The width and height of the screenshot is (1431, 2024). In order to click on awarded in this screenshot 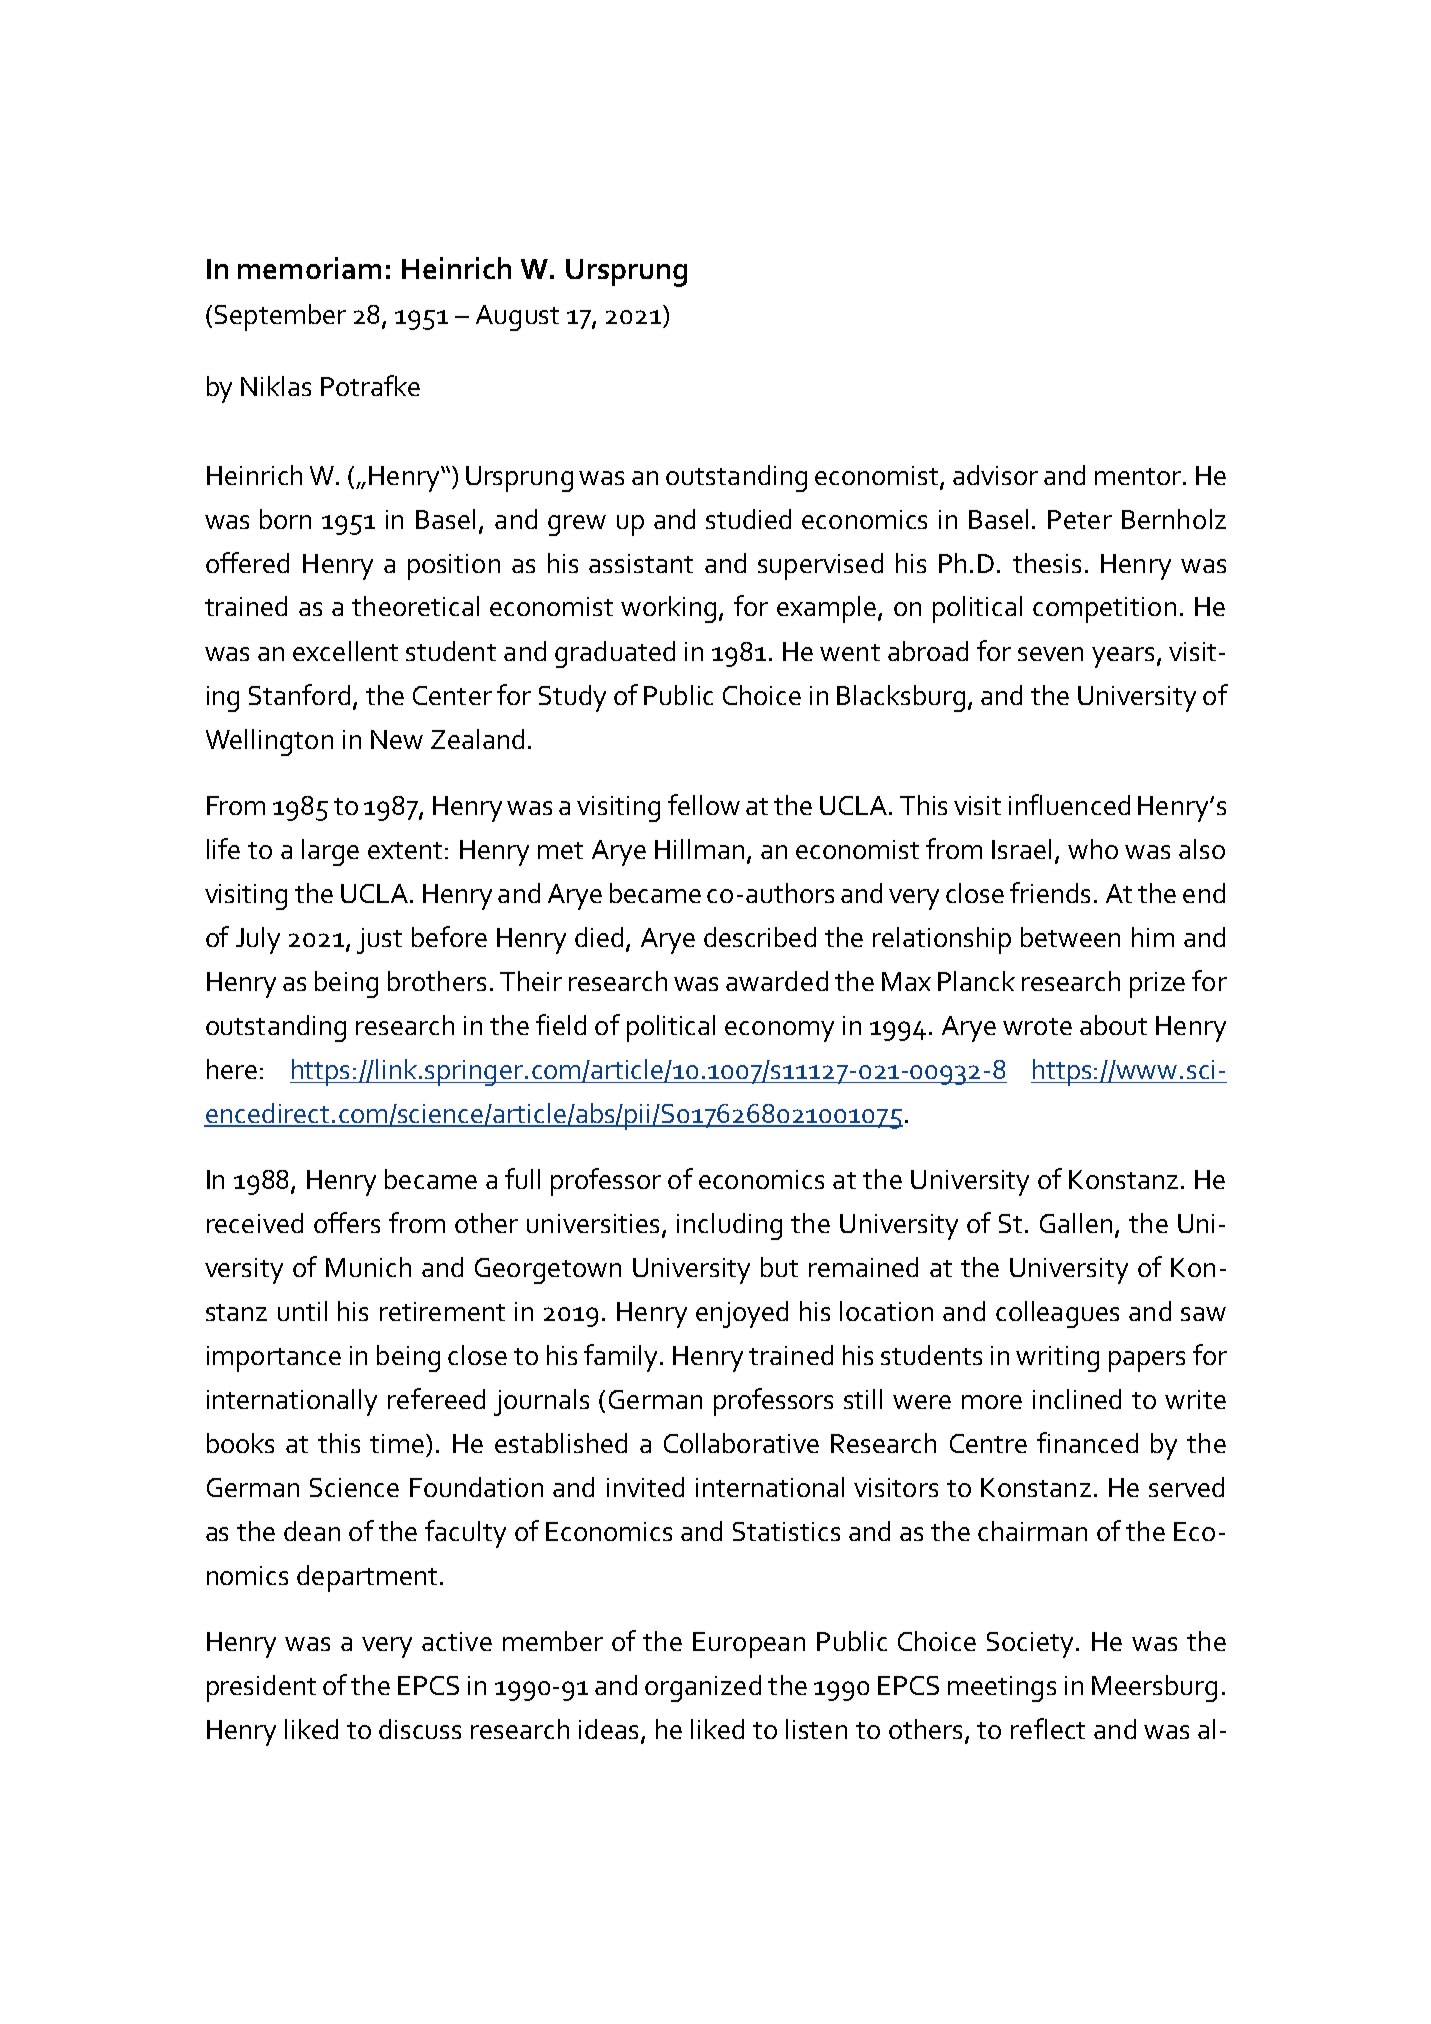, I will do `click(777, 981)`.
